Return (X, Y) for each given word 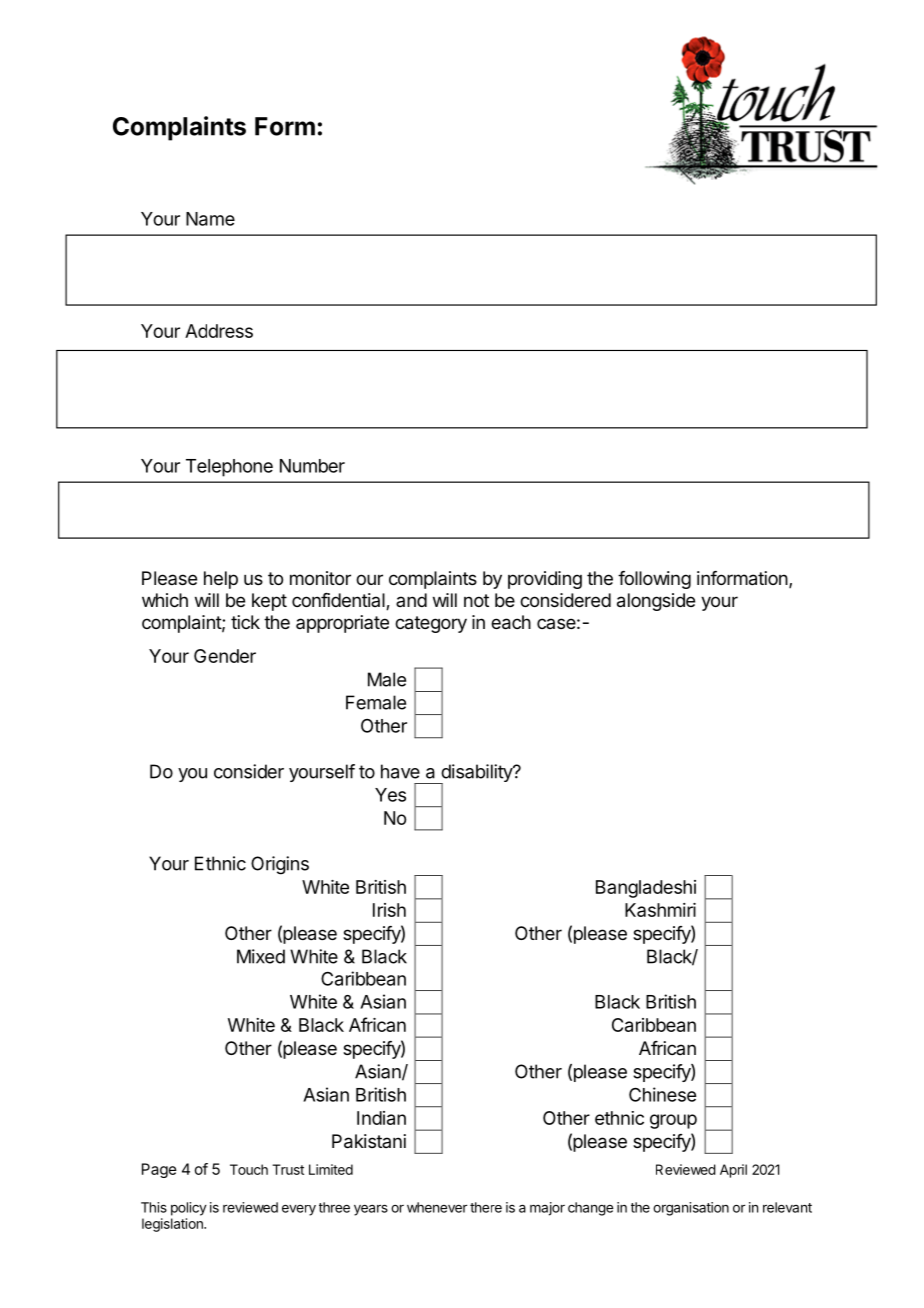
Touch (249, 1169)
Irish (389, 910)
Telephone (229, 468)
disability (476, 774)
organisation (691, 1209)
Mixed (261, 956)
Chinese (662, 1094)
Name (210, 219)
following (654, 580)
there (486, 1207)
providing (545, 580)
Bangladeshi (646, 889)
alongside (656, 602)
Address (219, 331)
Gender (225, 656)
